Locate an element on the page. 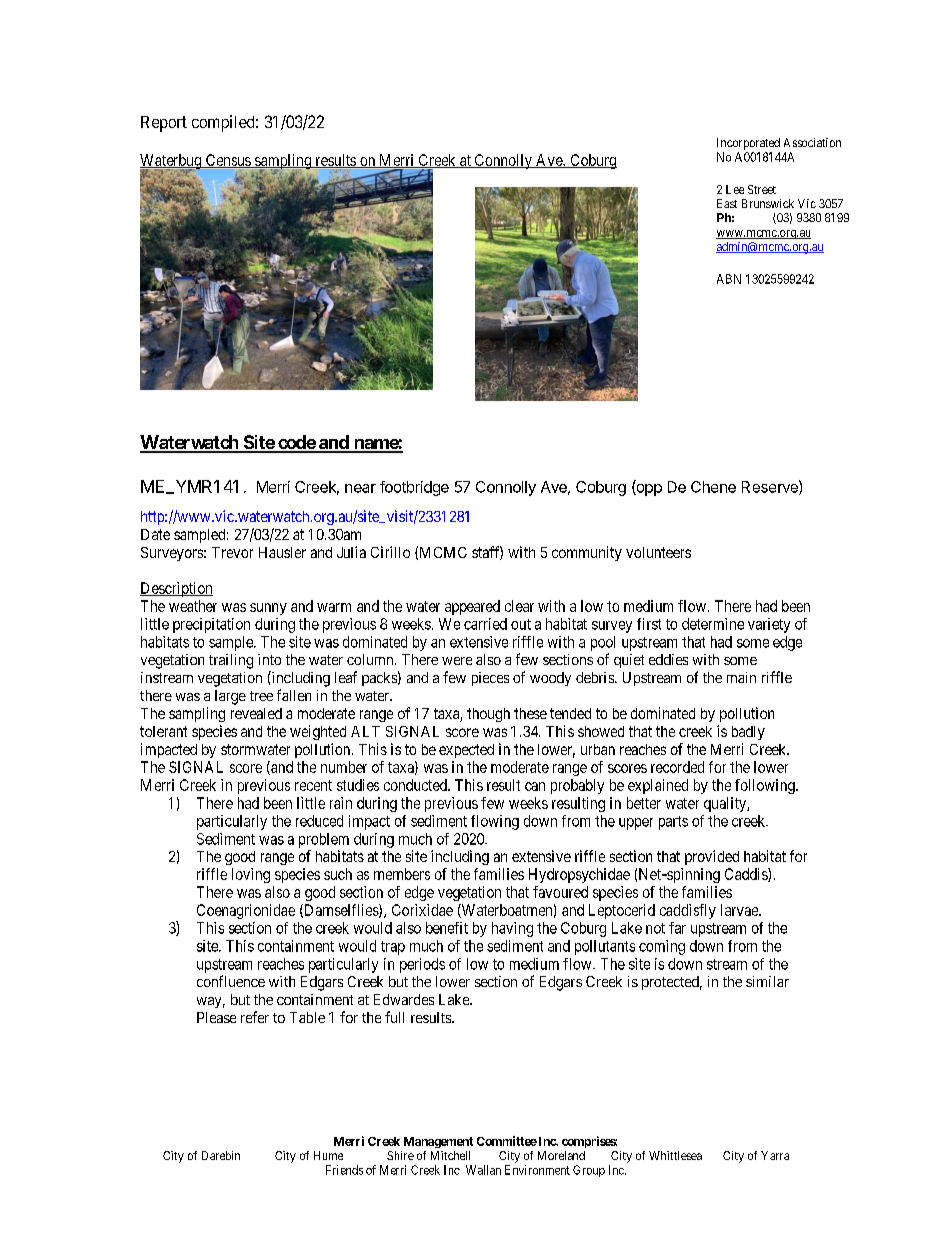 The width and height of the document is (952, 1233). Hume is located at coordinates (328, 1155).
